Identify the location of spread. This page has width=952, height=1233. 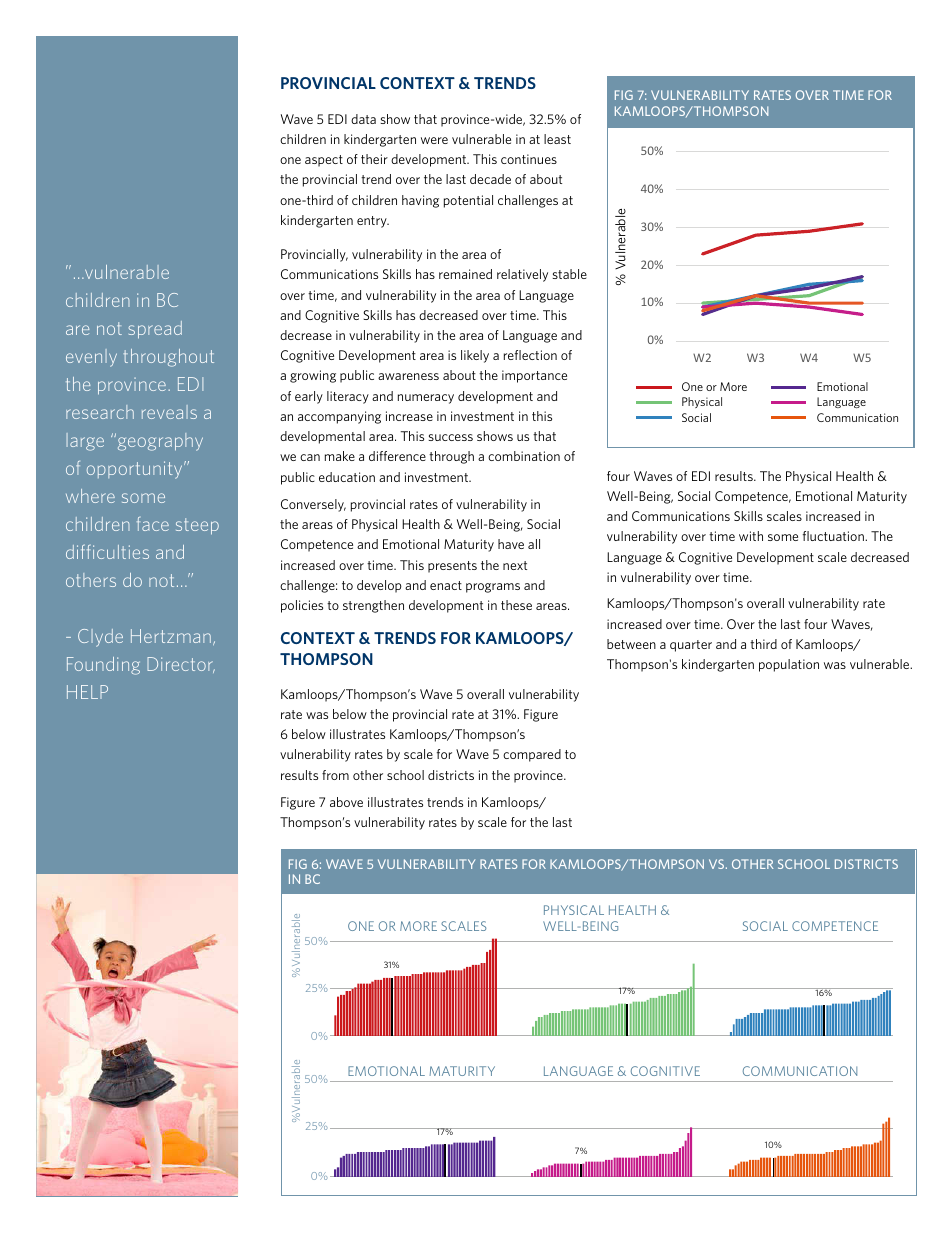
(155, 330).
